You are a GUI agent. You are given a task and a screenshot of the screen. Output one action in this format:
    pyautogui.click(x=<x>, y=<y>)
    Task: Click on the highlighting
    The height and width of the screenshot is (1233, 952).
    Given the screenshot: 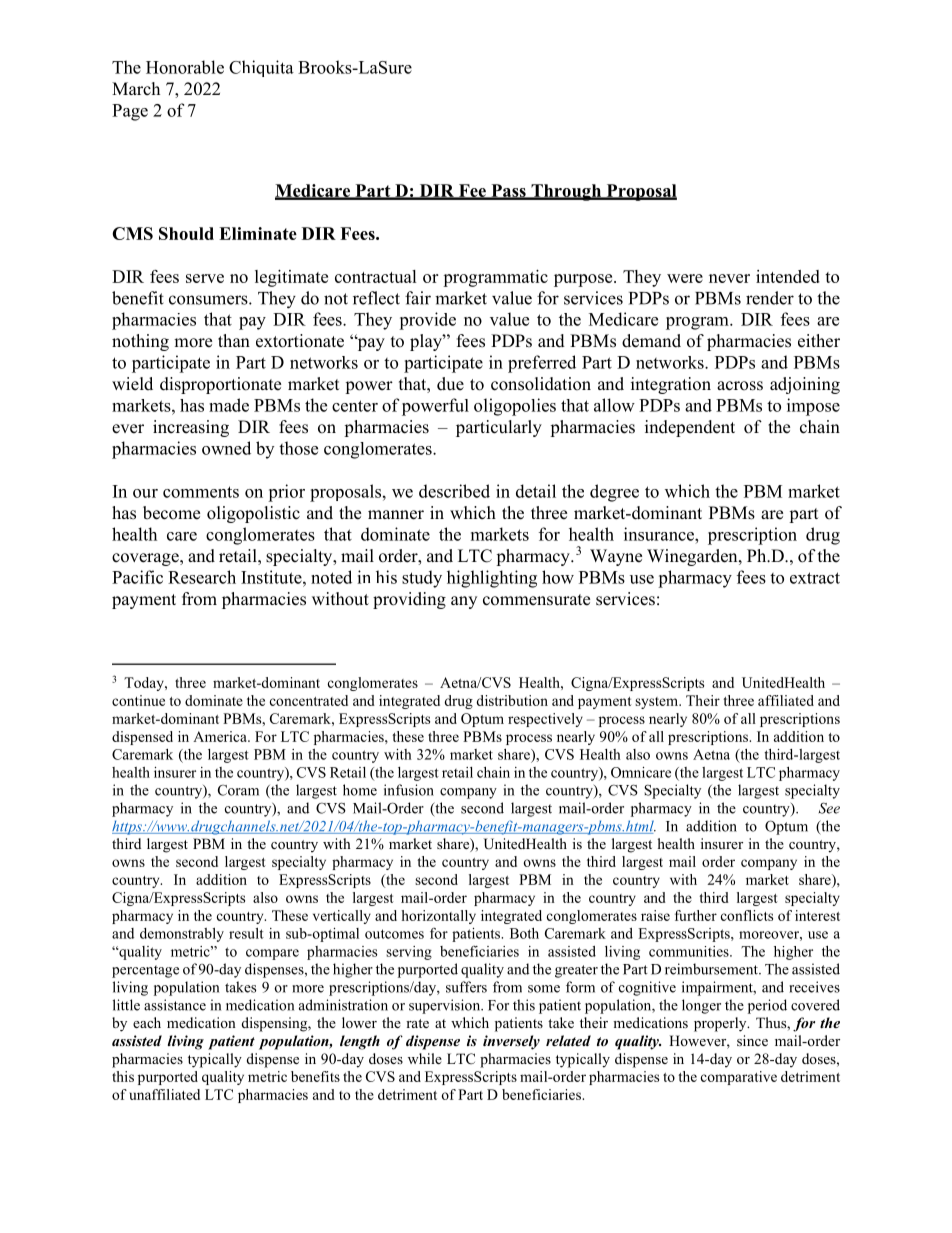 What is the action you would take?
    pyautogui.click(x=492, y=579)
